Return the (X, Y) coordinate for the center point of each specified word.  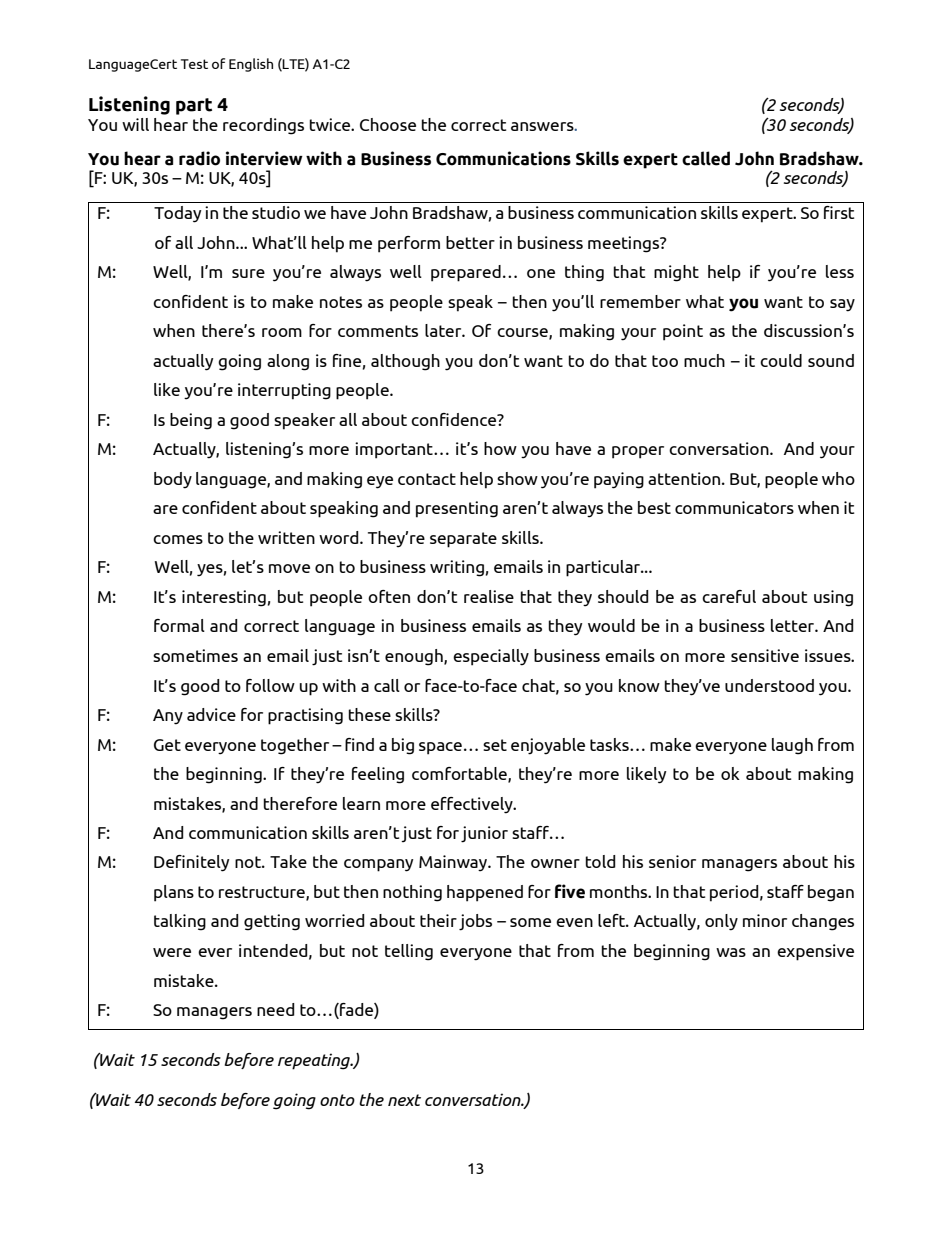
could (781, 360)
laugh (792, 746)
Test (194, 64)
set (495, 745)
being (191, 421)
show (517, 478)
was (731, 952)
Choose (388, 124)
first (839, 212)
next (404, 1100)
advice (211, 714)
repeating (315, 1061)
